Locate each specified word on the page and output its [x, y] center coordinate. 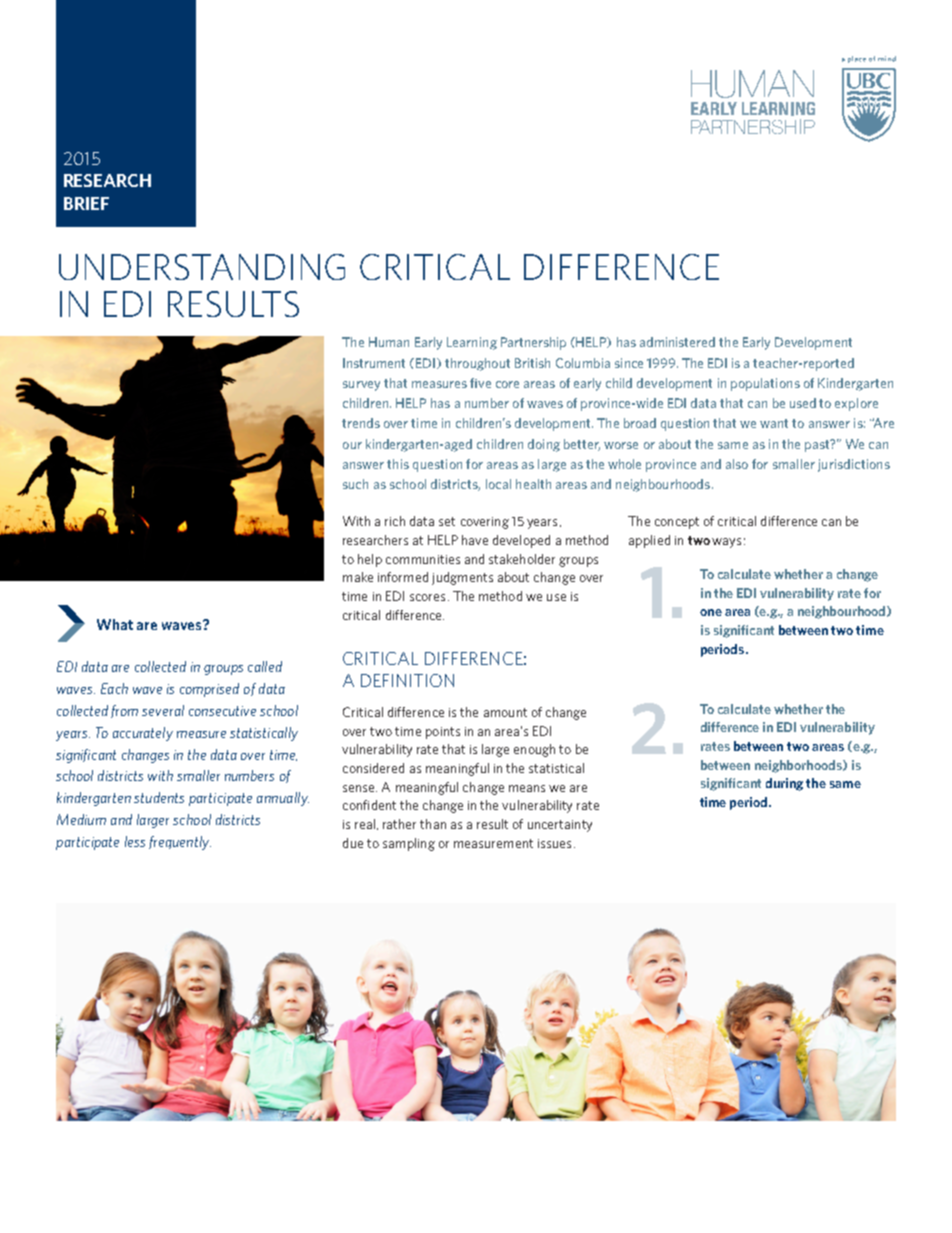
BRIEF [86, 203]
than [433, 824]
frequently [180, 843]
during [784, 784]
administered [677, 342]
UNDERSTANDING [202, 267]
